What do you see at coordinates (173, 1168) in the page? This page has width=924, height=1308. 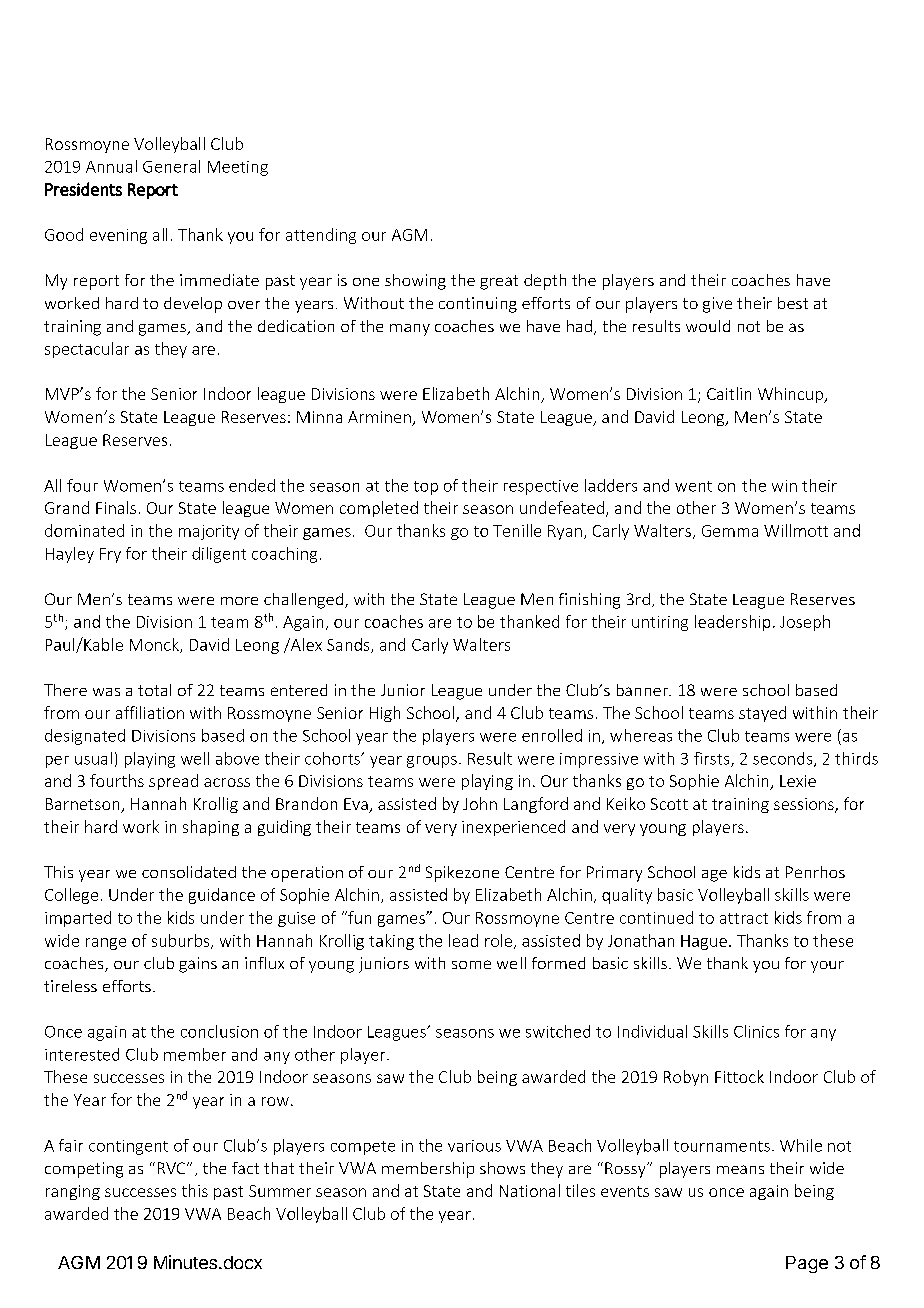 I see `RVC` at bounding box center [173, 1168].
